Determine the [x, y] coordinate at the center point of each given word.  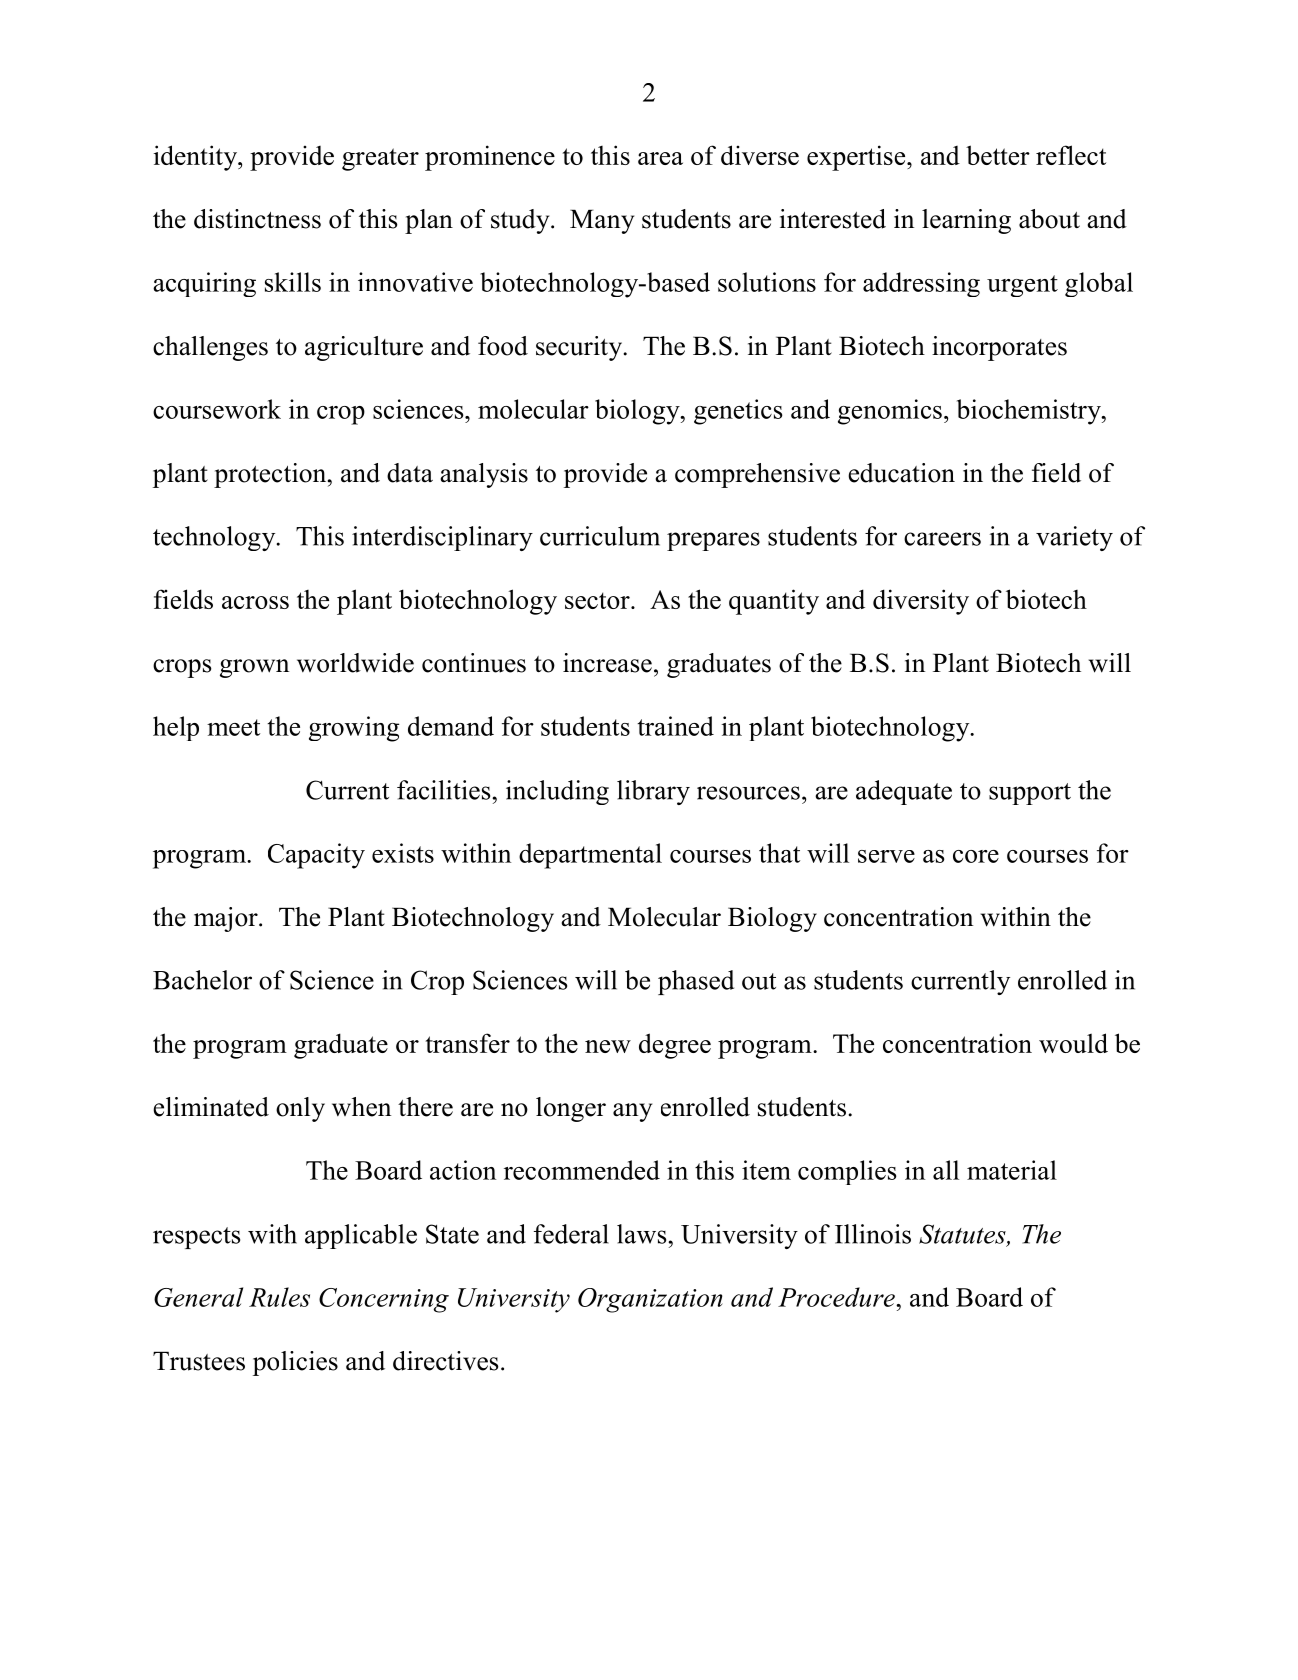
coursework [217, 409]
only [300, 1109]
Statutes [963, 1235]
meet [233, 727]
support [1030, 794]
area [660, 158]
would [1073, 1043]
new [608, 1046]
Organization [650, 1300]
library [653, 792]
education [901, 473]
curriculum [600, 536]
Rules [279, 1297]
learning [966, 221]
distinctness [257, 219]
